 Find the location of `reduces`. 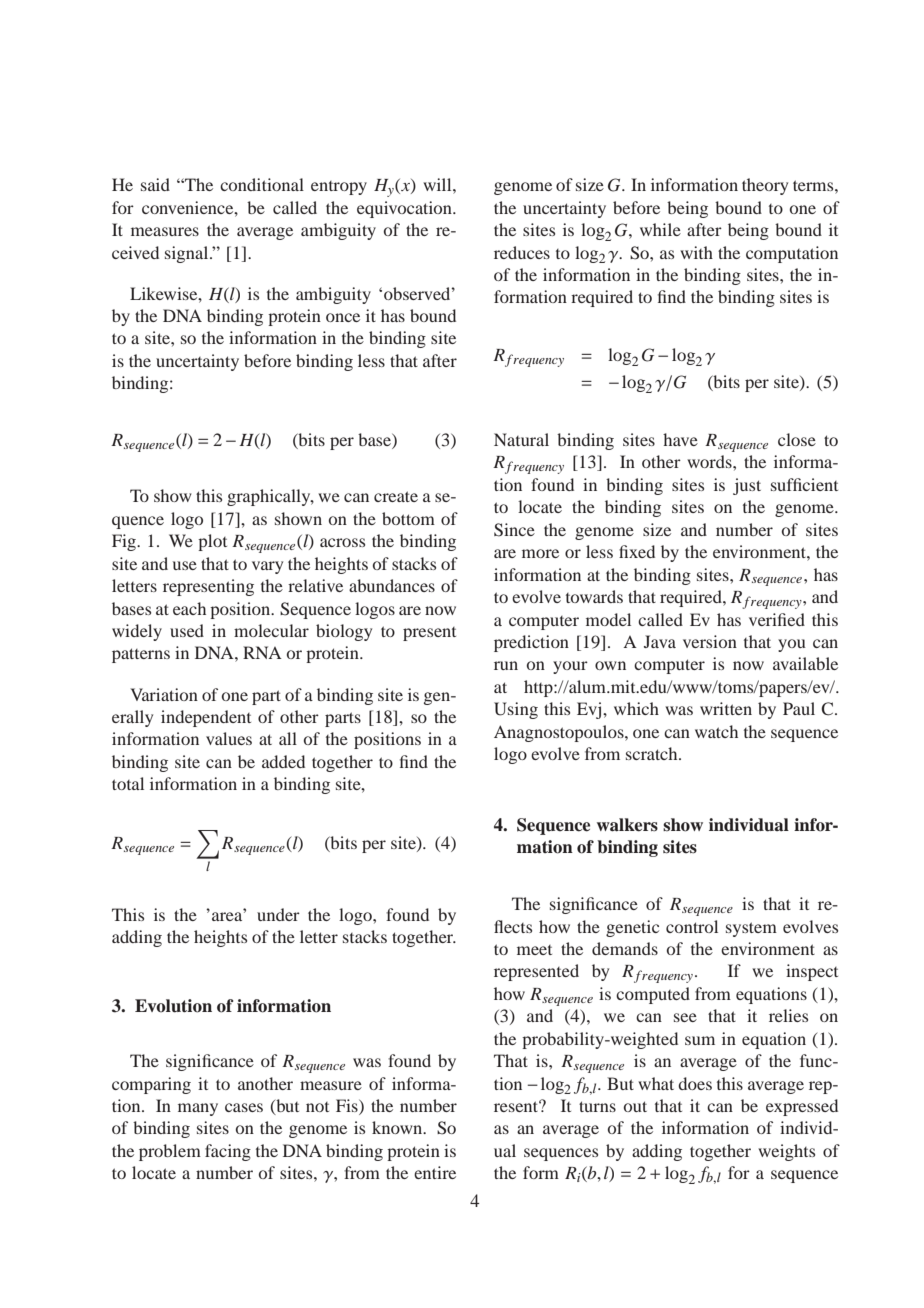

reduces is located at coordinates (522, 252).
